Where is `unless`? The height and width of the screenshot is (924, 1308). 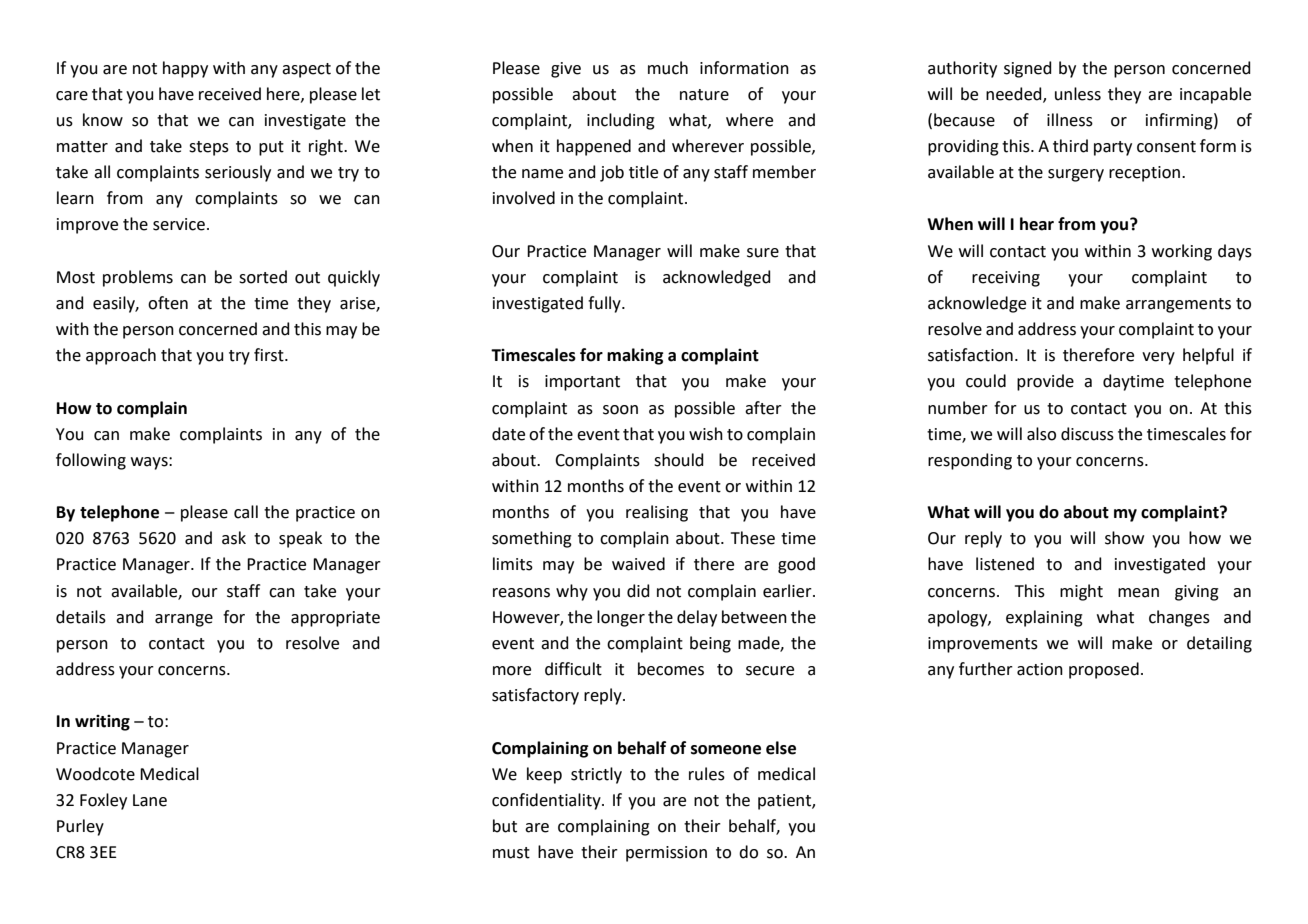
unless is located at coordinates (1078, 94).
